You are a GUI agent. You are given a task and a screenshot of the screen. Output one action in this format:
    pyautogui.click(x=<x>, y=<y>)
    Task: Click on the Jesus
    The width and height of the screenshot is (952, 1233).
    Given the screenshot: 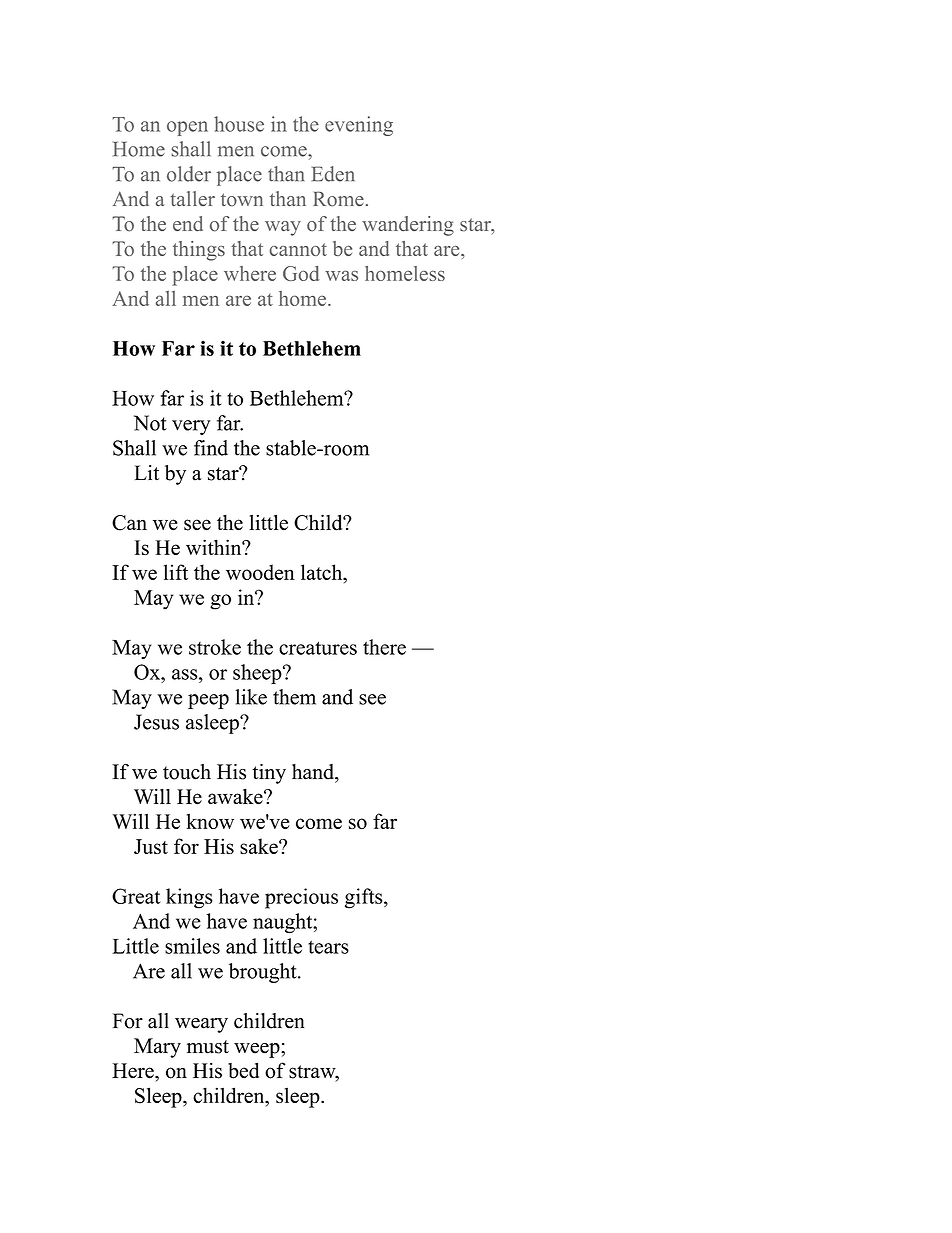 What is the action you would take?
    pyautogui.click(x=156, y=722)
